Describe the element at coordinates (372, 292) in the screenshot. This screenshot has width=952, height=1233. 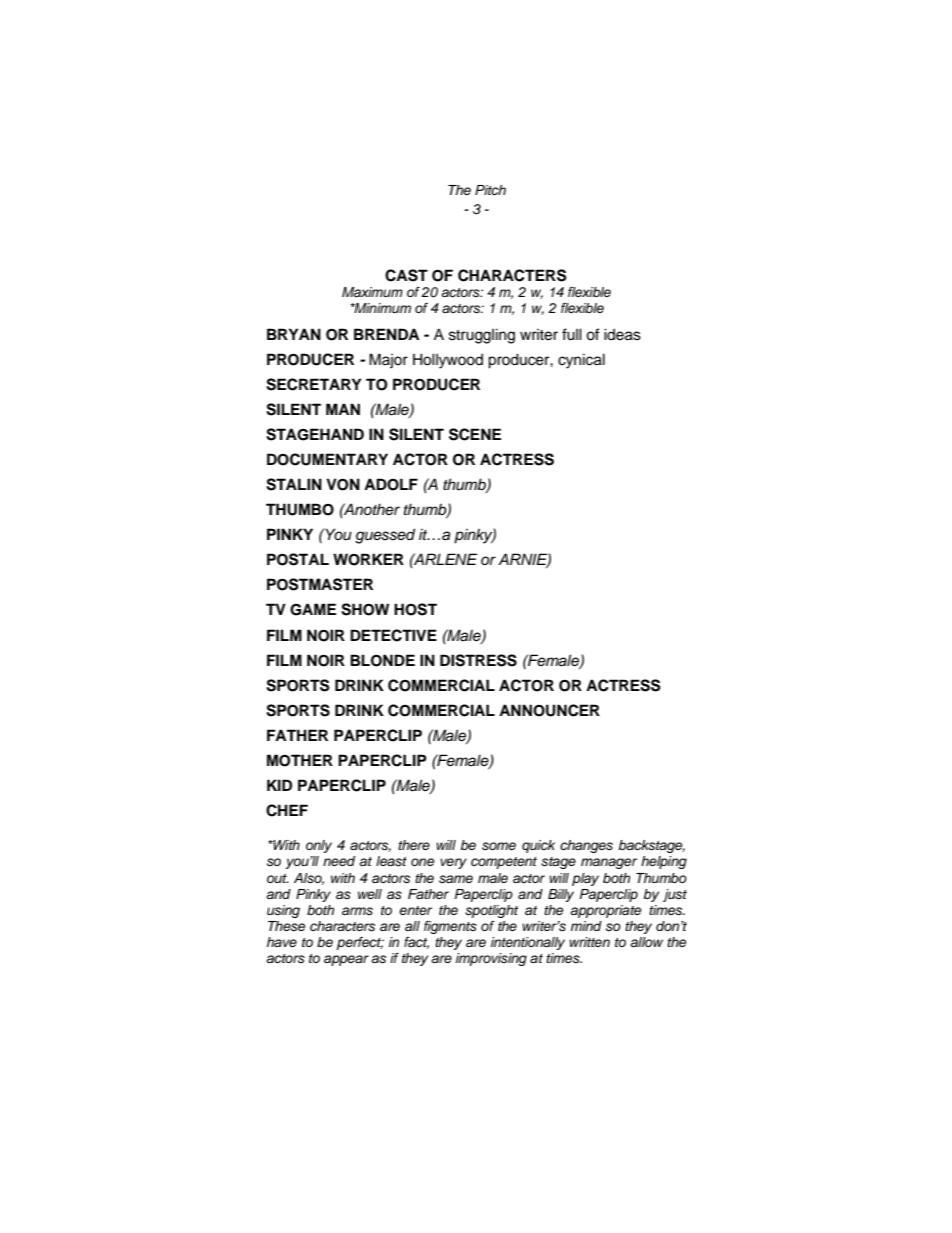
I see `Maximum` at that location.
